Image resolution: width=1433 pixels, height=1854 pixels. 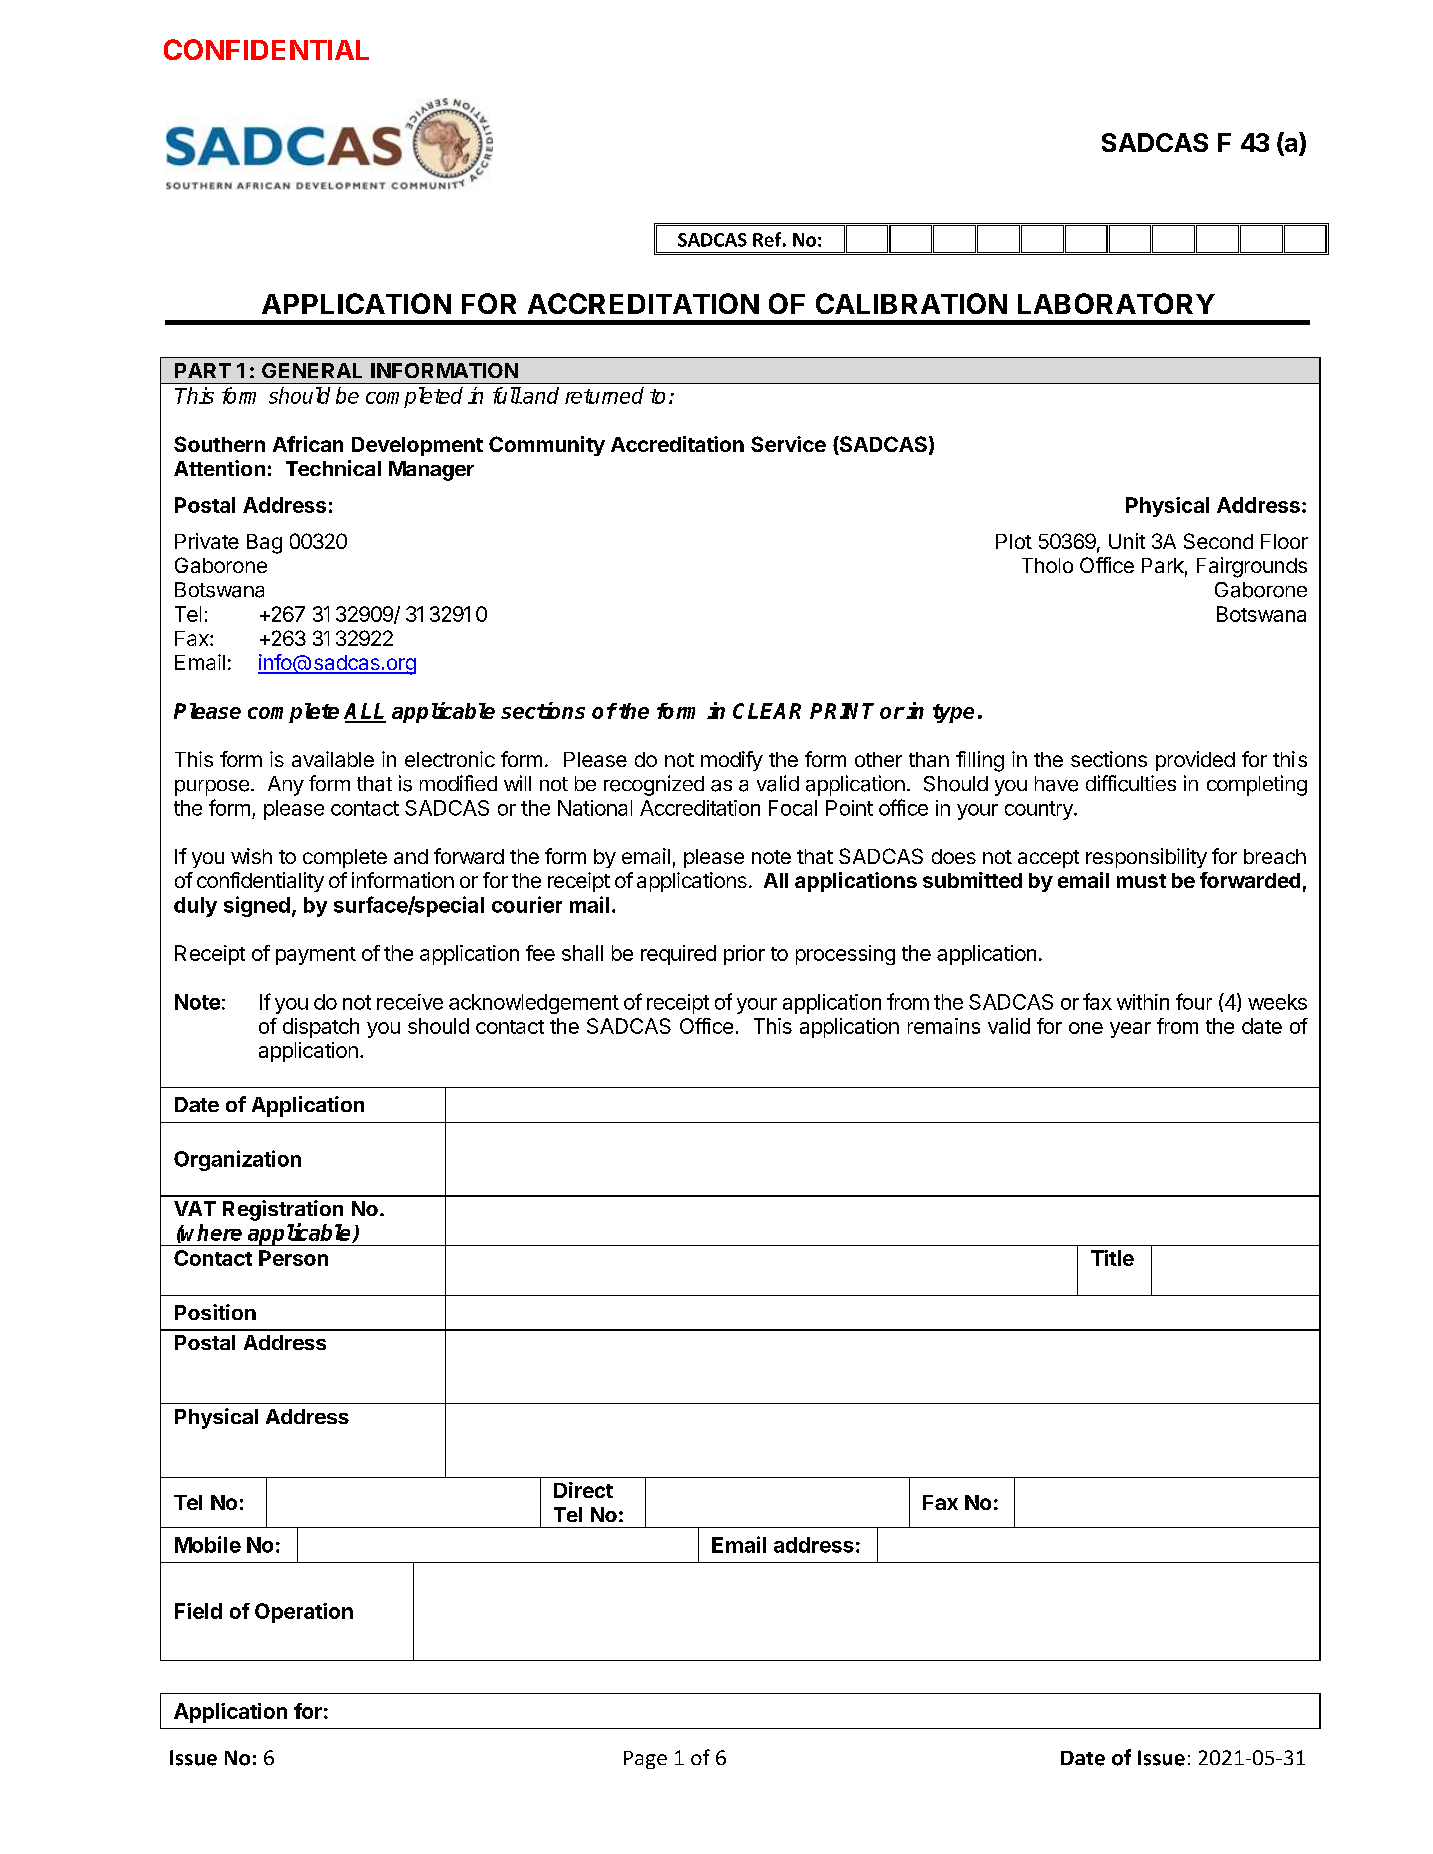 What do you see at coordinates (304, 1613) in the image?
I see `Operation` at bounding box center [304, 1613].
